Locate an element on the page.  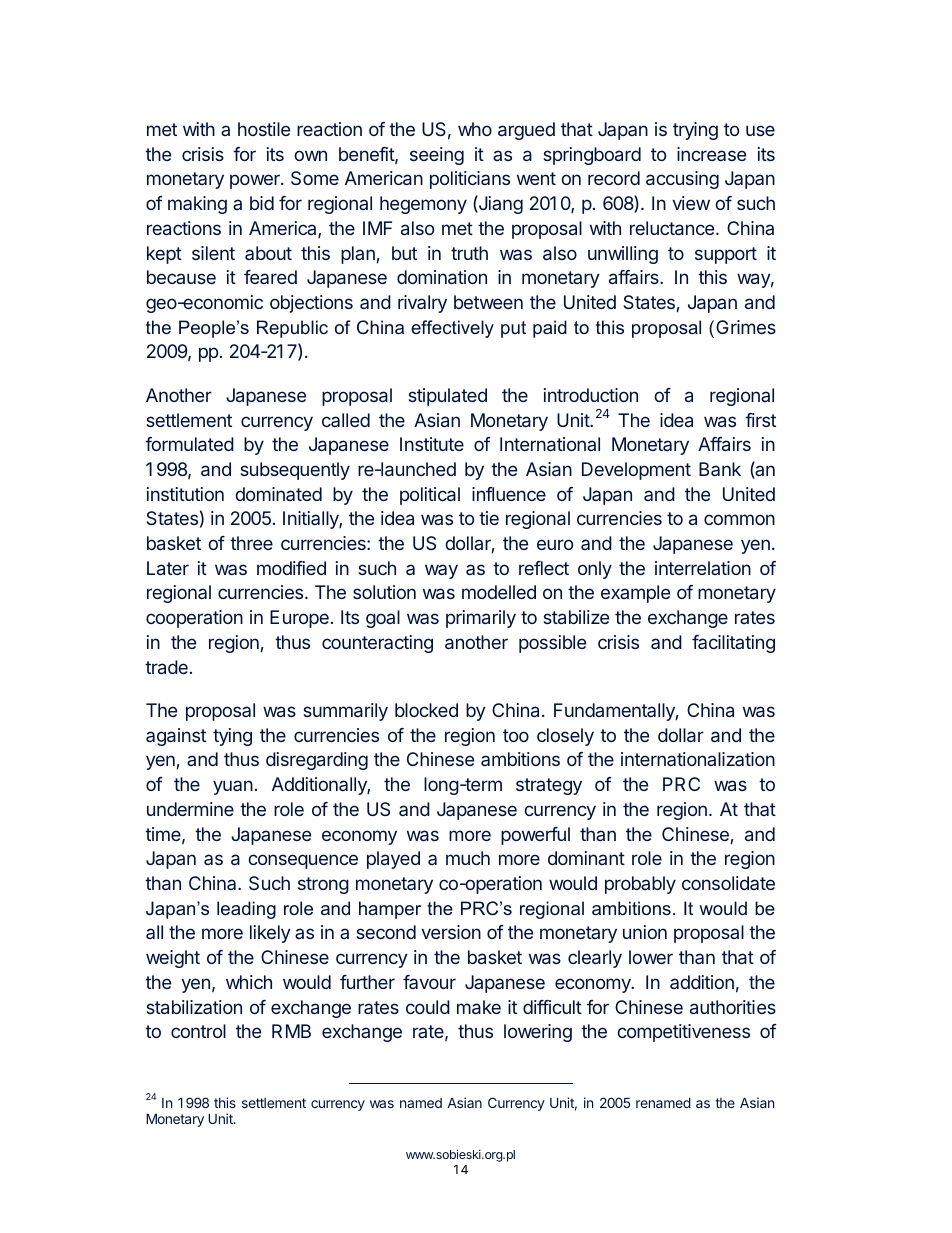
which is located at coordinates (249, 982).
